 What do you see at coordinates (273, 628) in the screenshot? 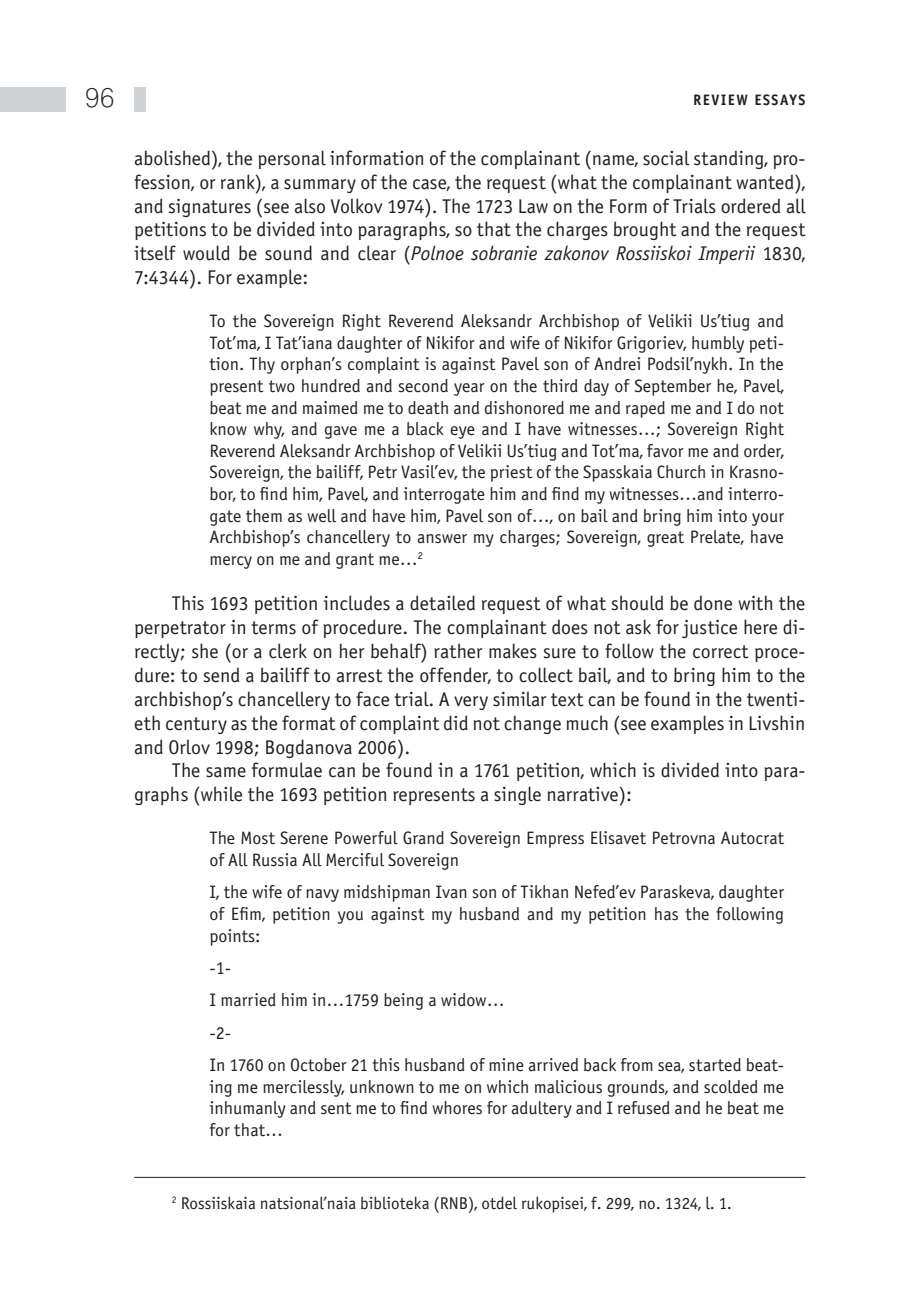
I see `terms` at bounding box center [273, 628].
